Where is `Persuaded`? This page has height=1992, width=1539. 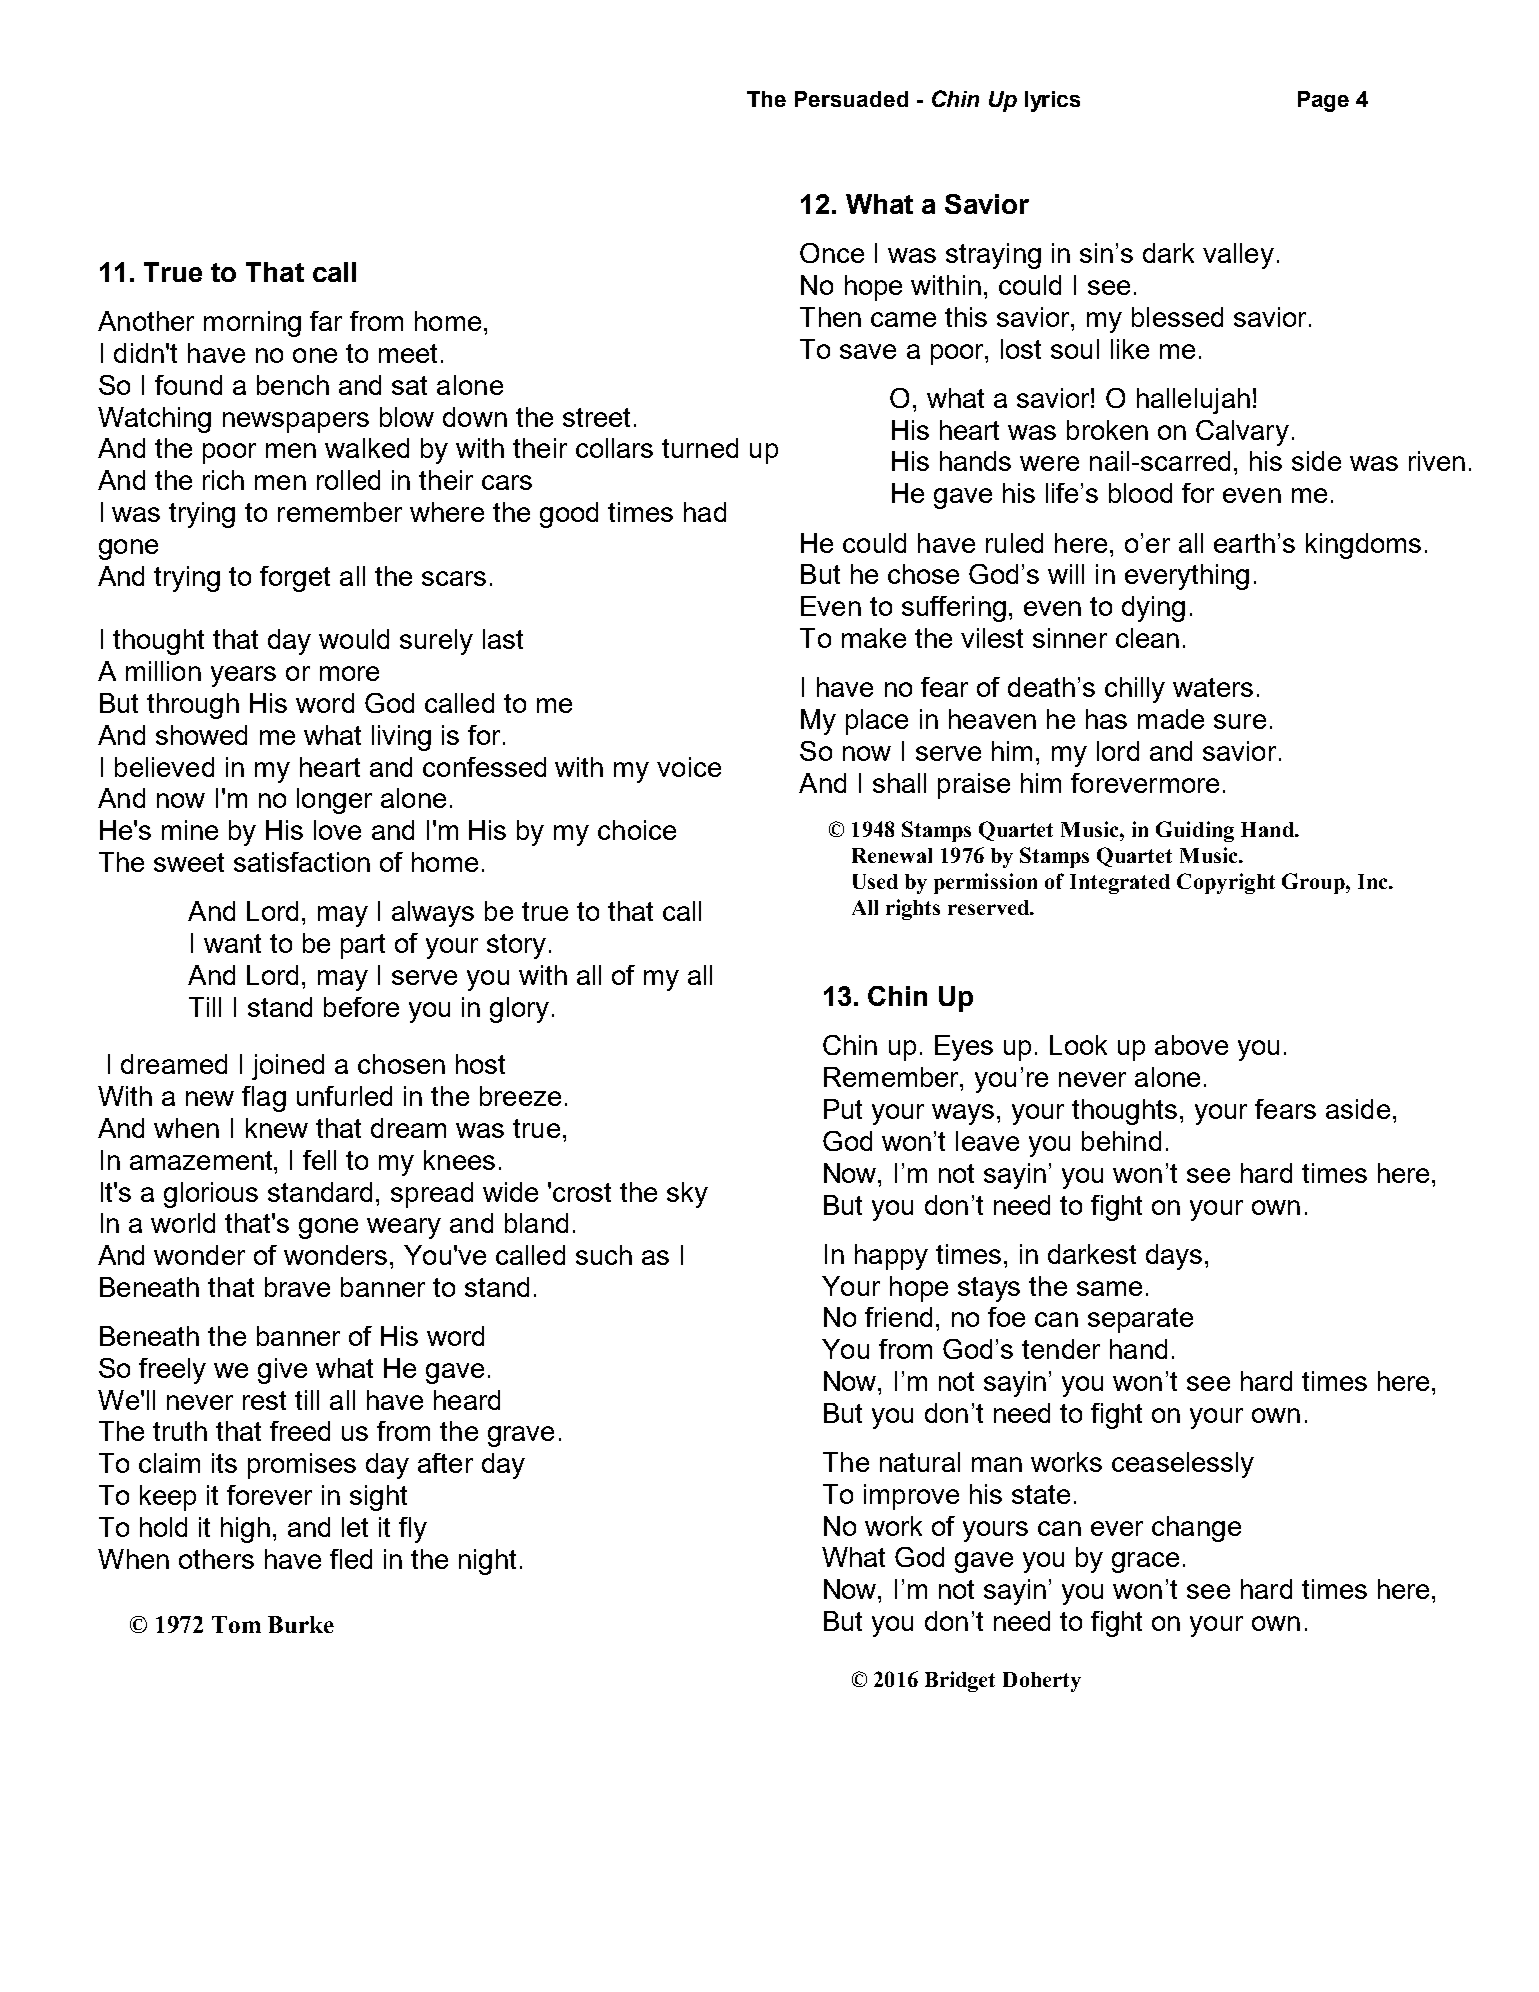
Persuaded is located at coordinates (851, 99).
